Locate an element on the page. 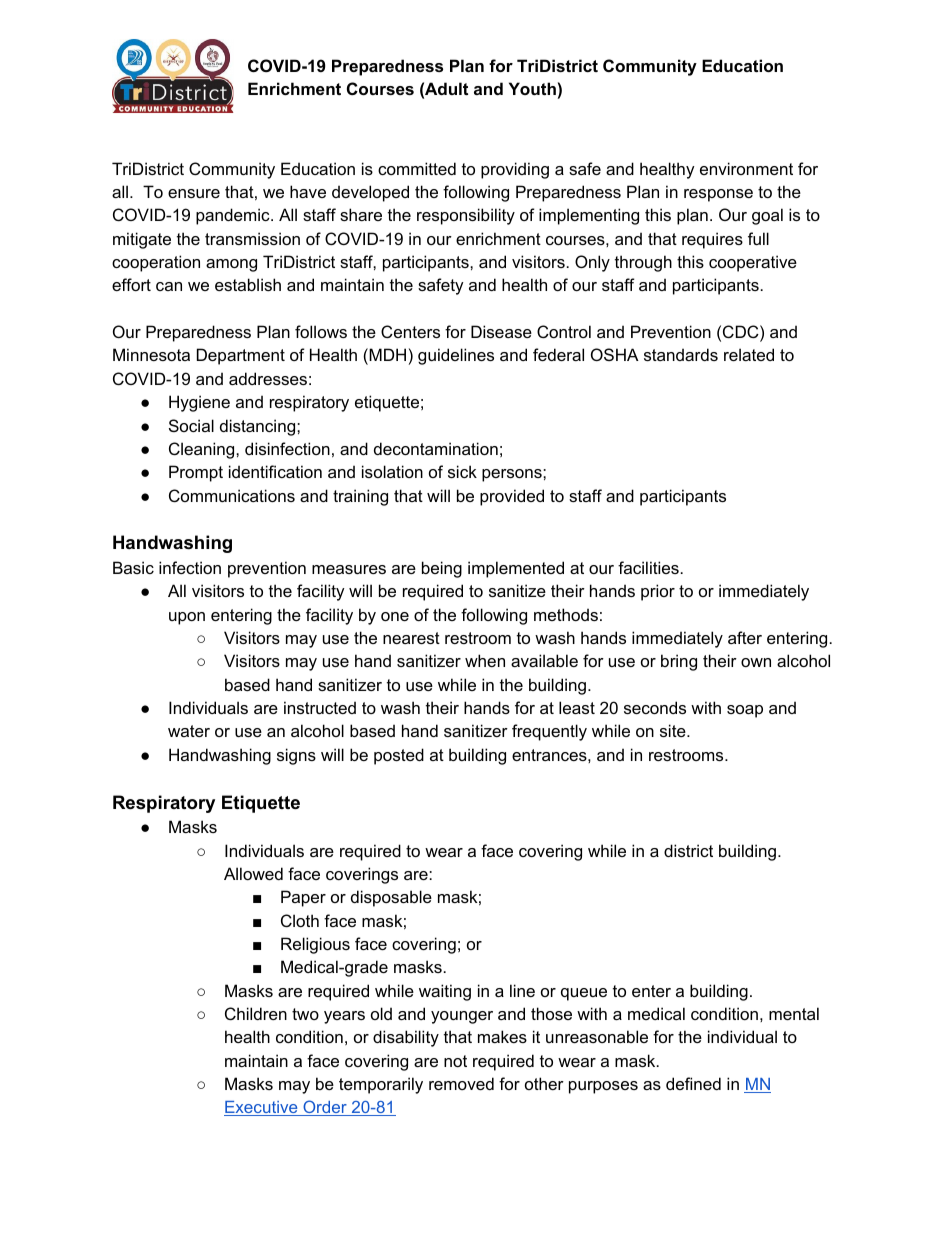 Image resolution: width=952 pixels, height=1233 pixels. decontamination is located at coordinates (436, 448).
